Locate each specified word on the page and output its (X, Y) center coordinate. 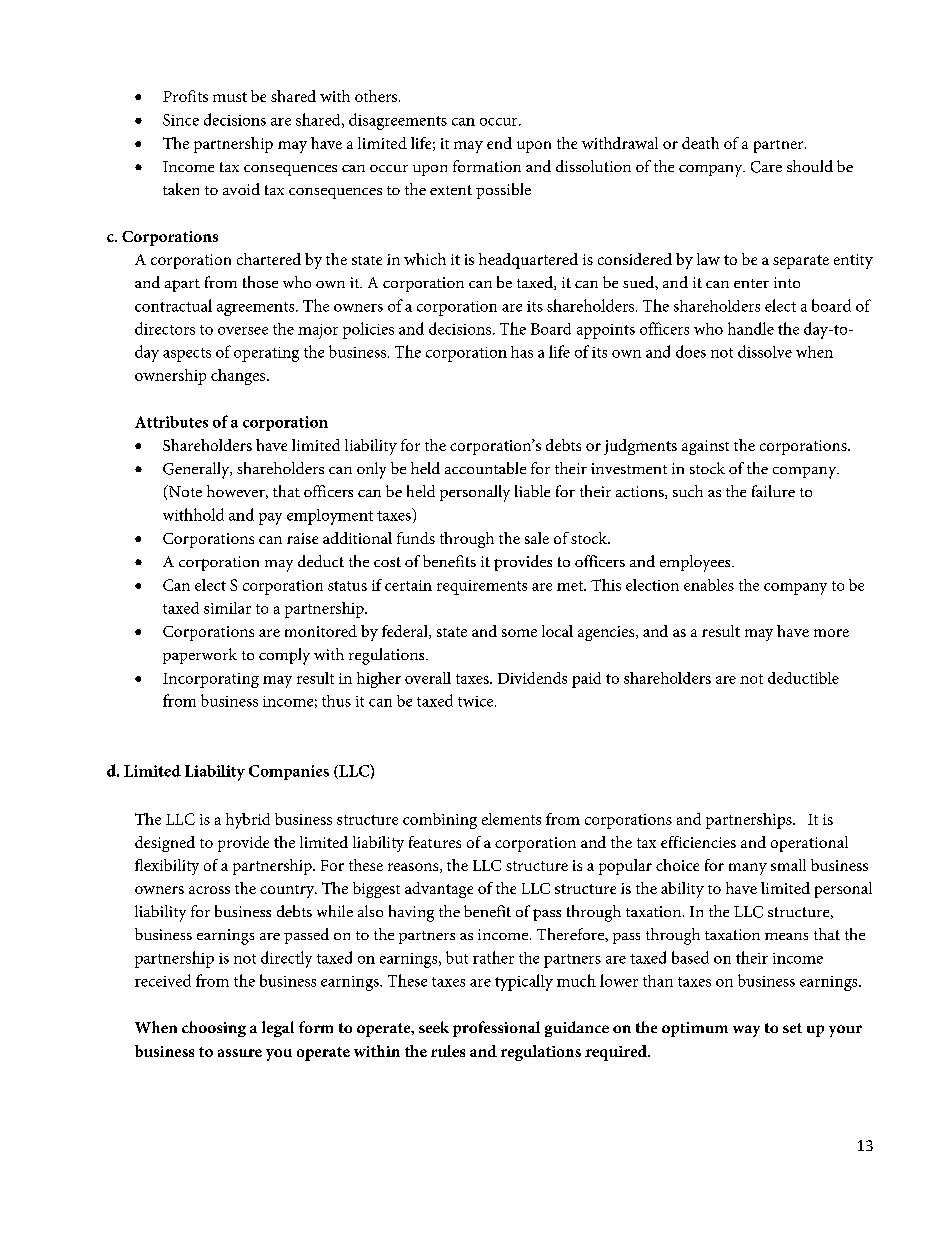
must (230, 97)
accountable (485, 468)
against (705, 447)
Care (766, 167)
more (831, 633)
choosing (214, 1029)
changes (239, 377)
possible (503, 191)
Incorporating (211, 680)
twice (477, 701)
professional (496, 1029)
